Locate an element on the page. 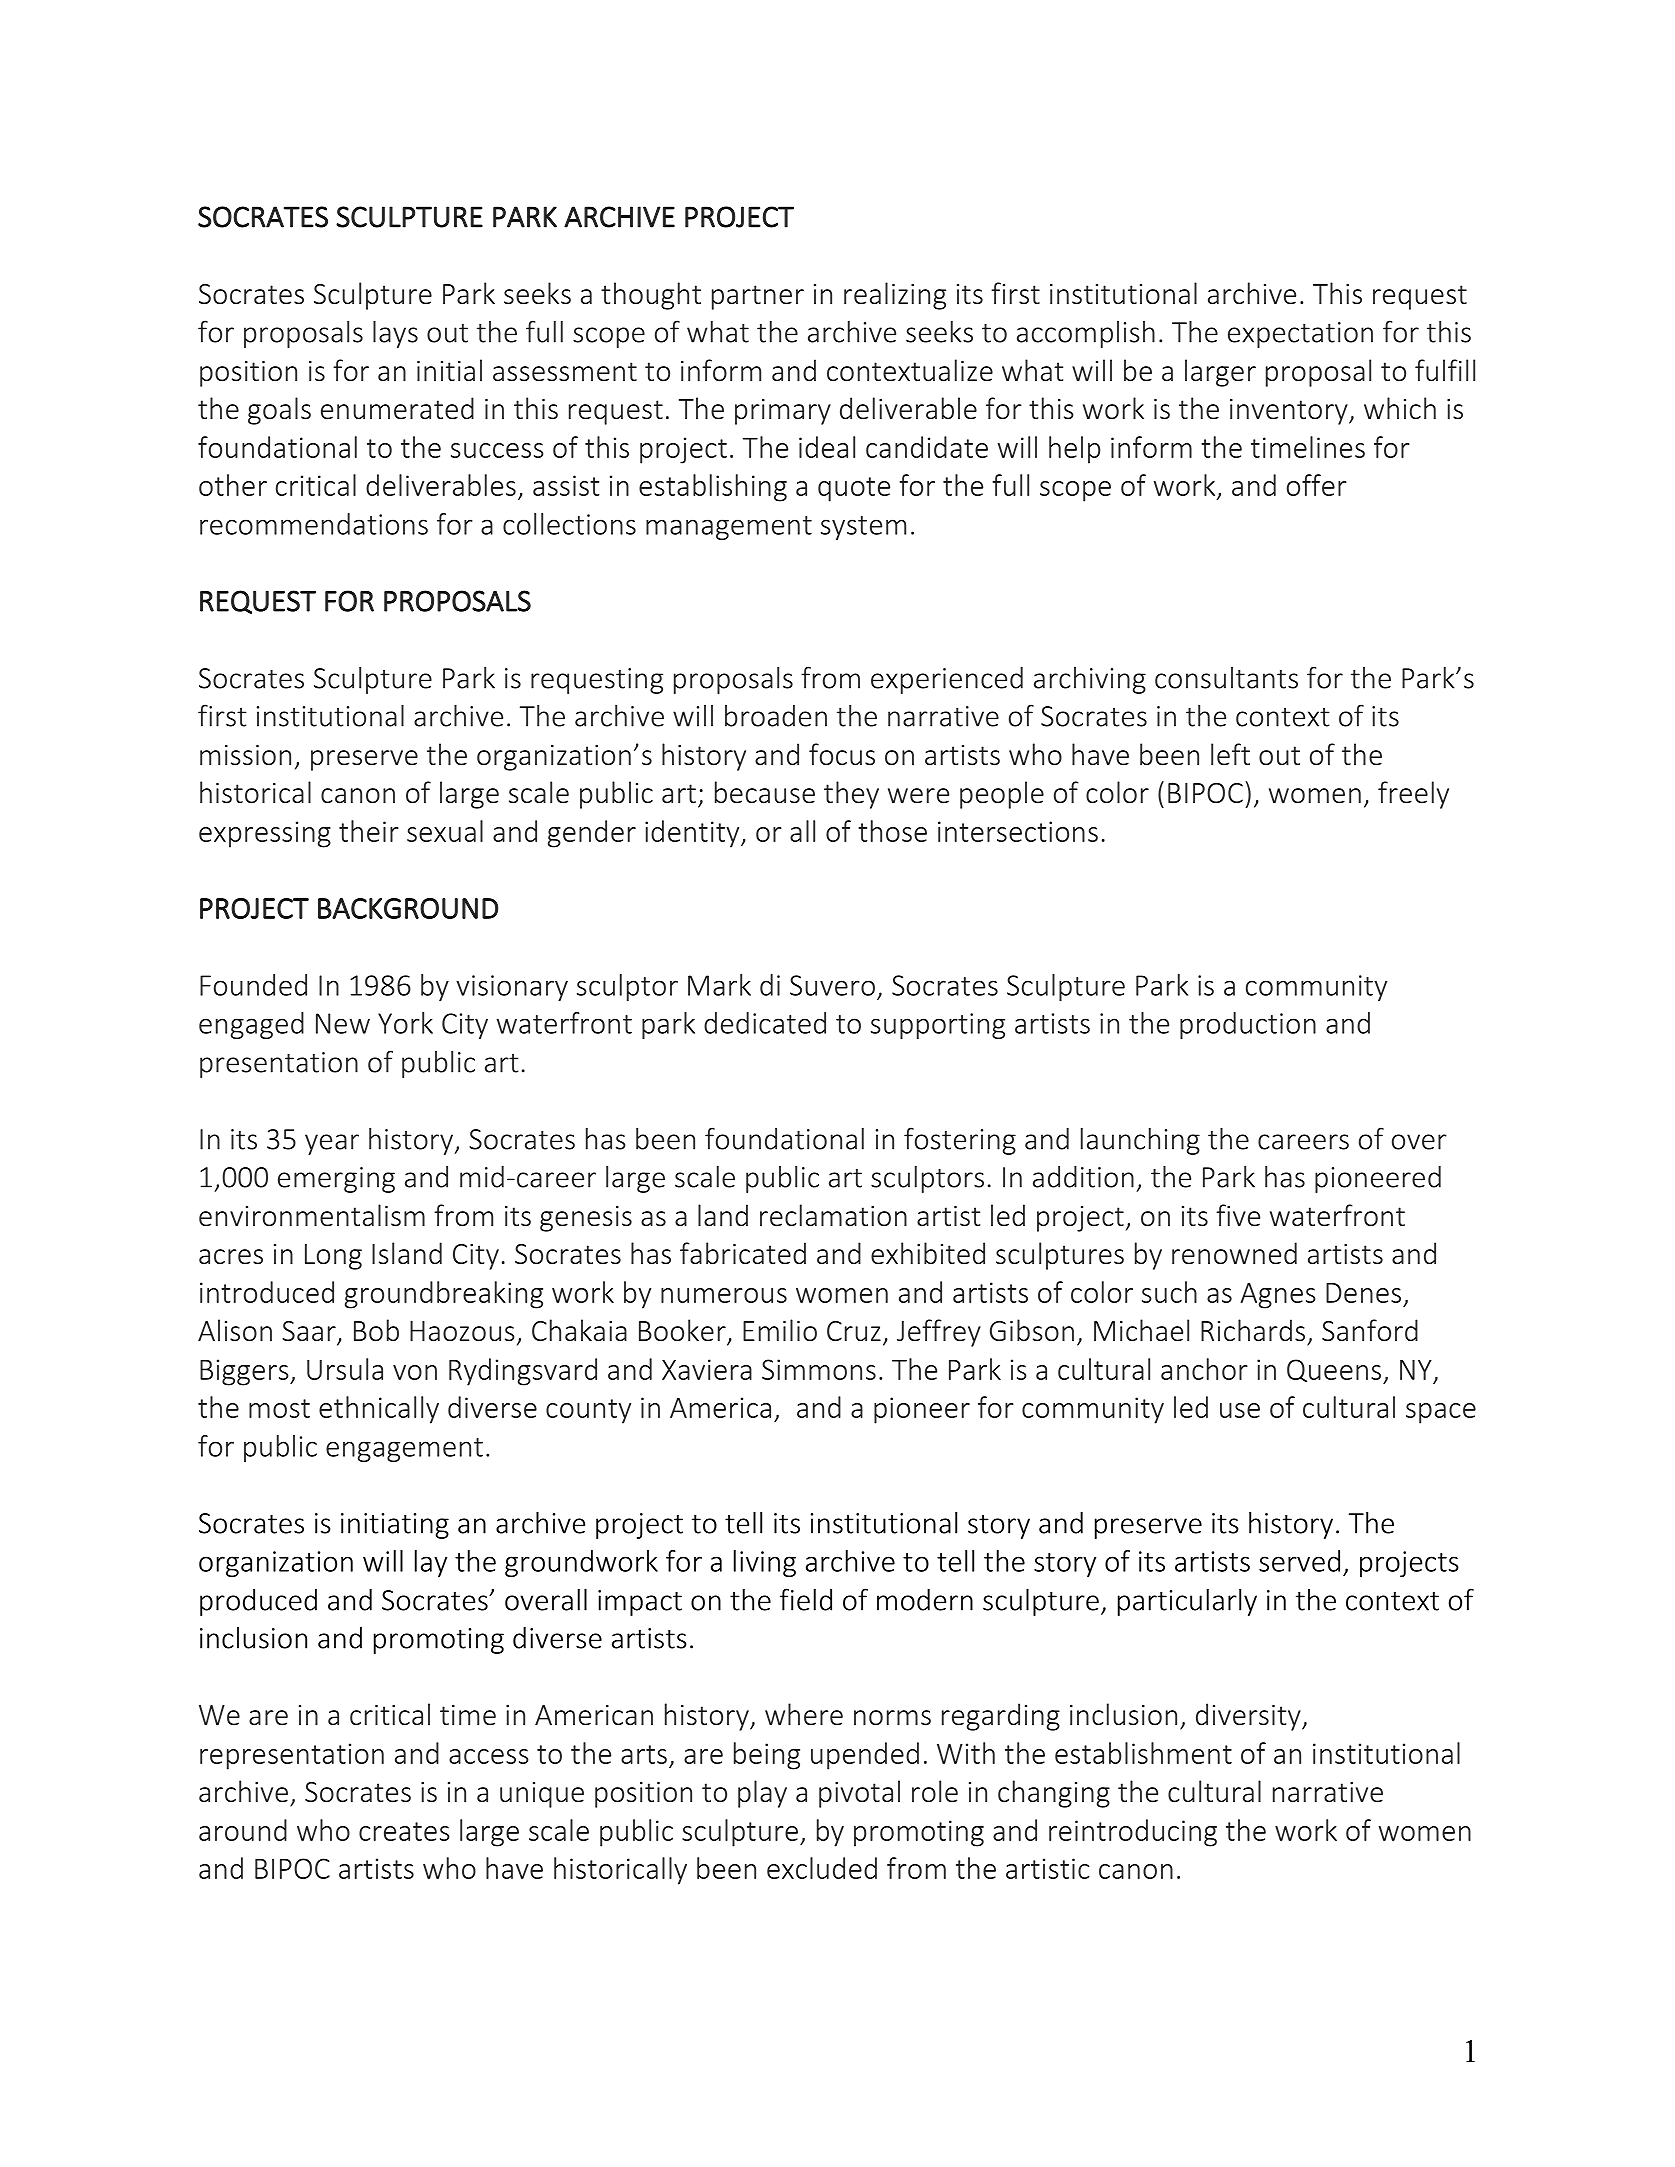 The width and height of the page is (1675, 2167). lays is located at coordinates (395, 334).
